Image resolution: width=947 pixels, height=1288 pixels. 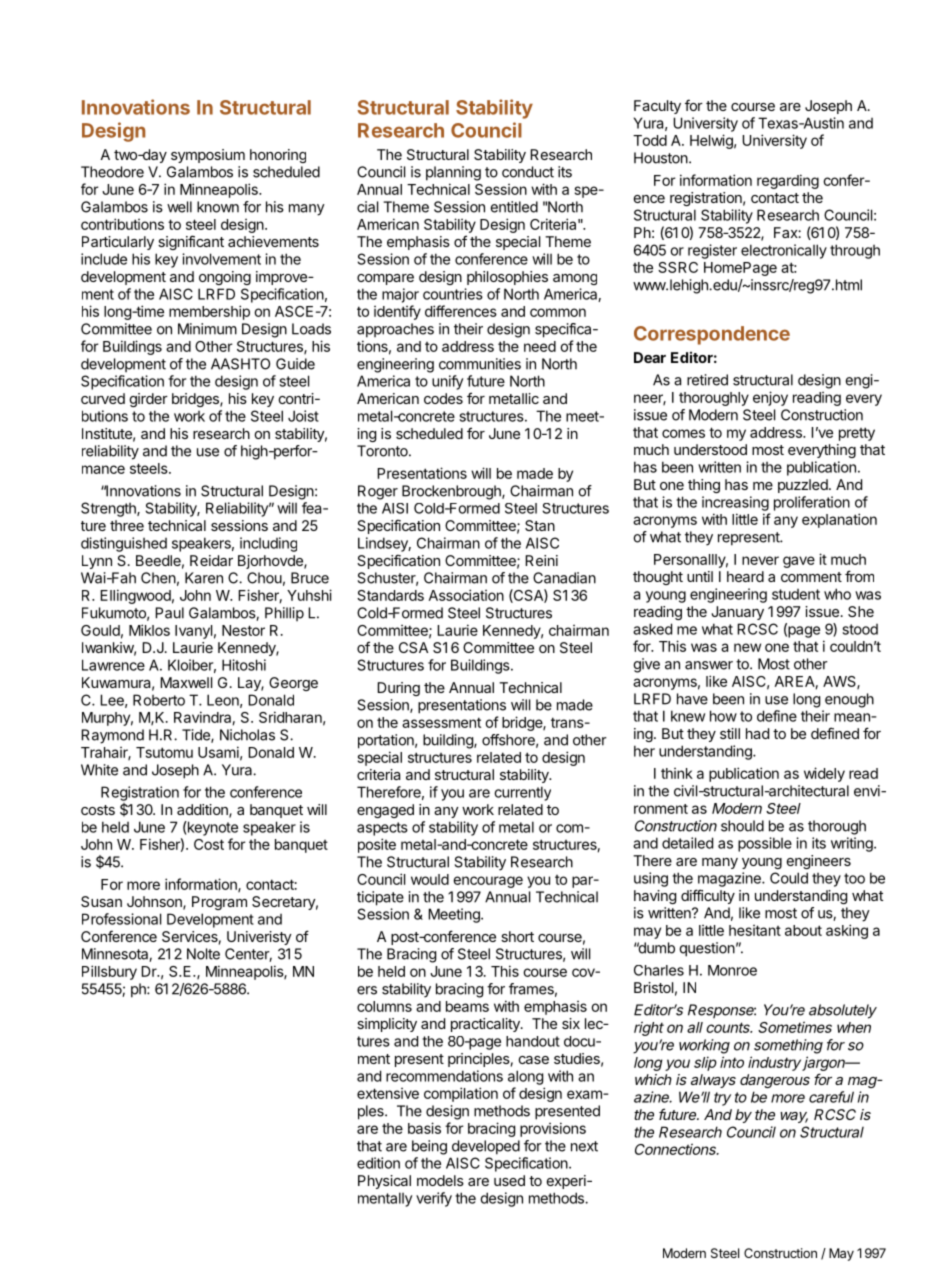 I want to click on puzzled, so click(x=803, y=486).
